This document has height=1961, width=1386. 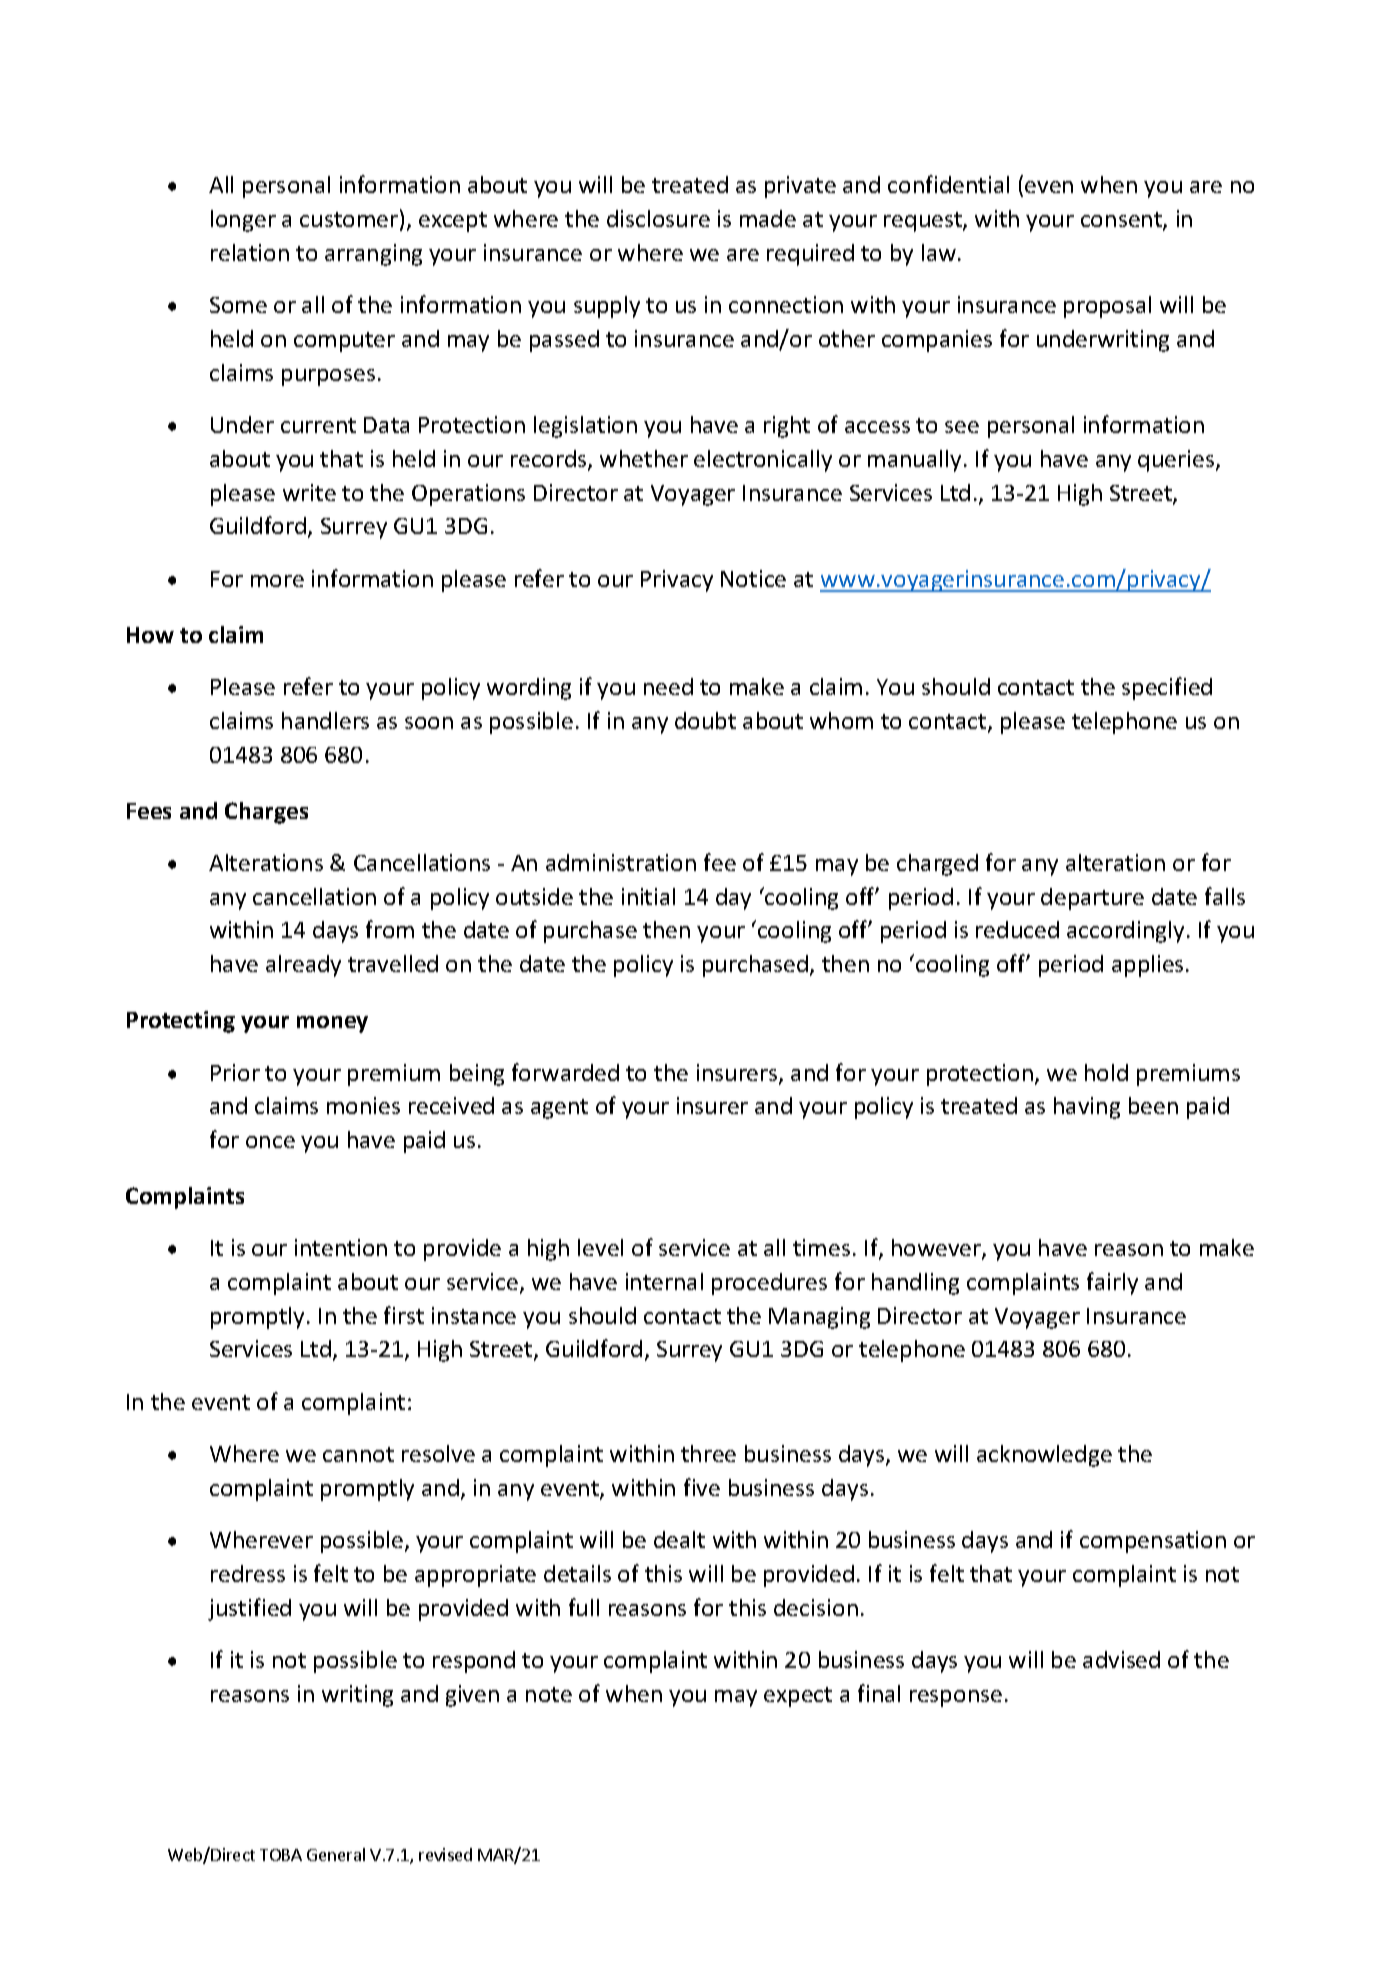 What do you see at coordinates (798, 1697) in the document?
I see `expect` at bounding box center [798, 1697].
